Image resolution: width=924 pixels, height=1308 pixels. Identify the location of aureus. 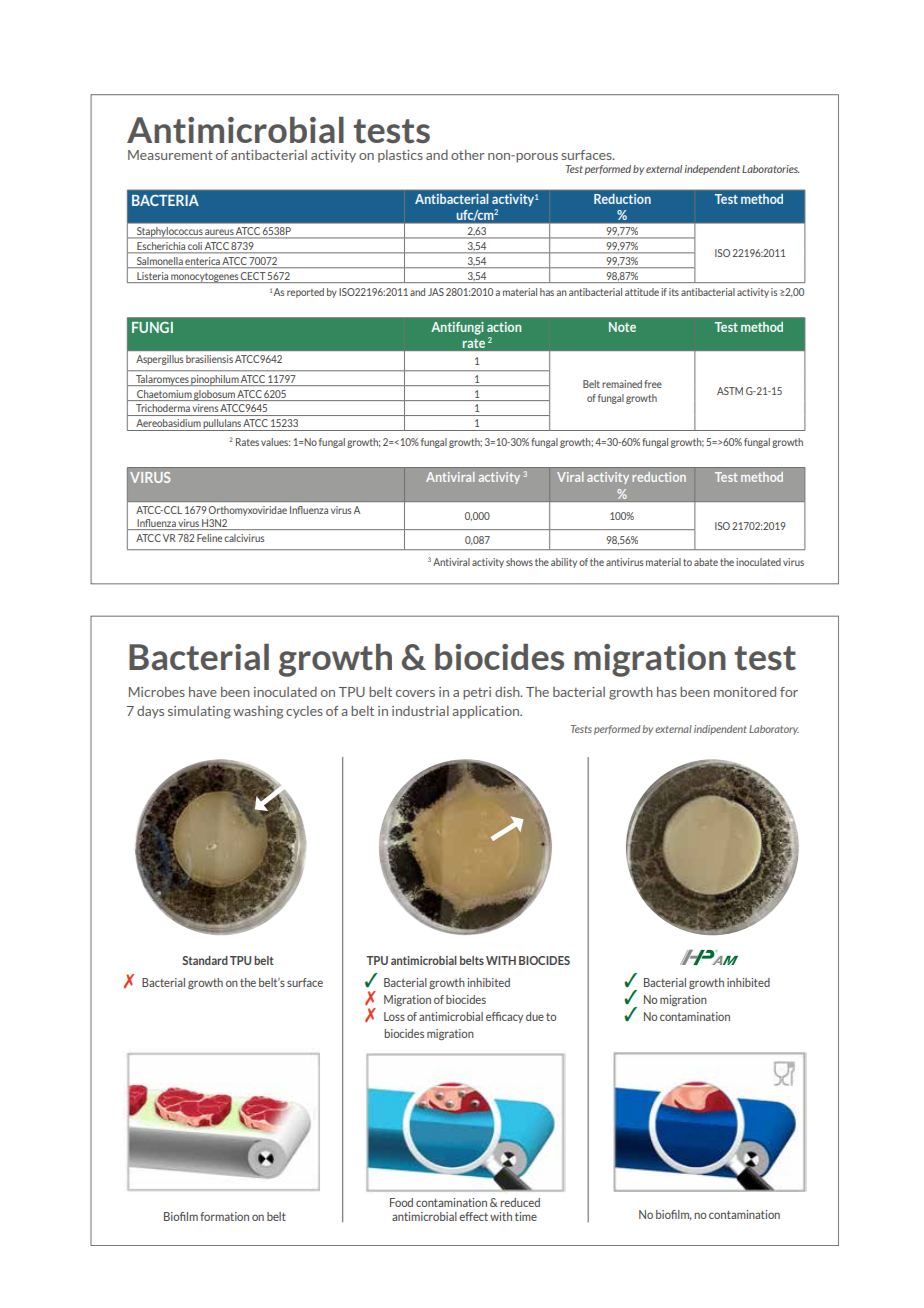
(219, 232).
